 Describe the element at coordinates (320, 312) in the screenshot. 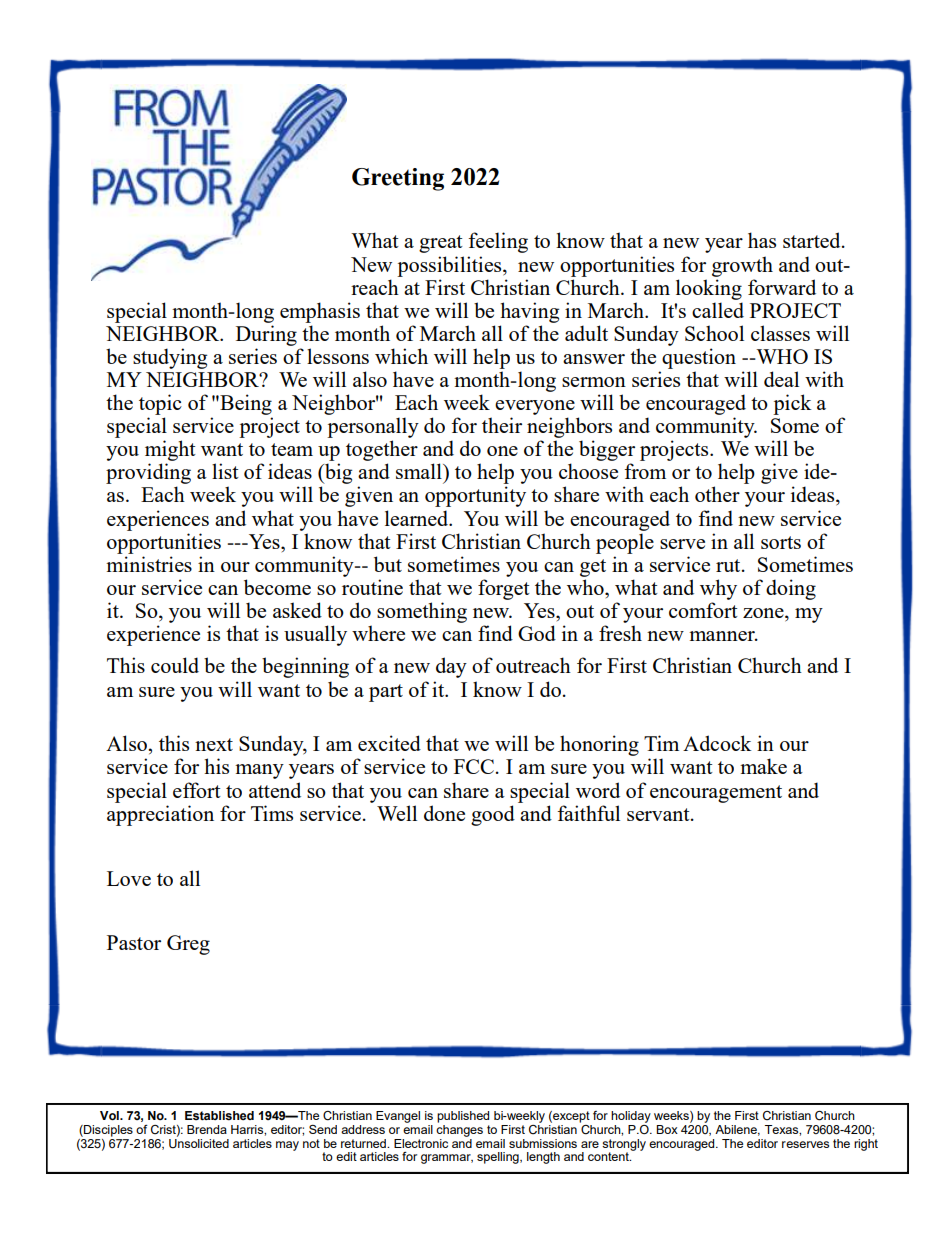

I see `emphasis` at that location.
